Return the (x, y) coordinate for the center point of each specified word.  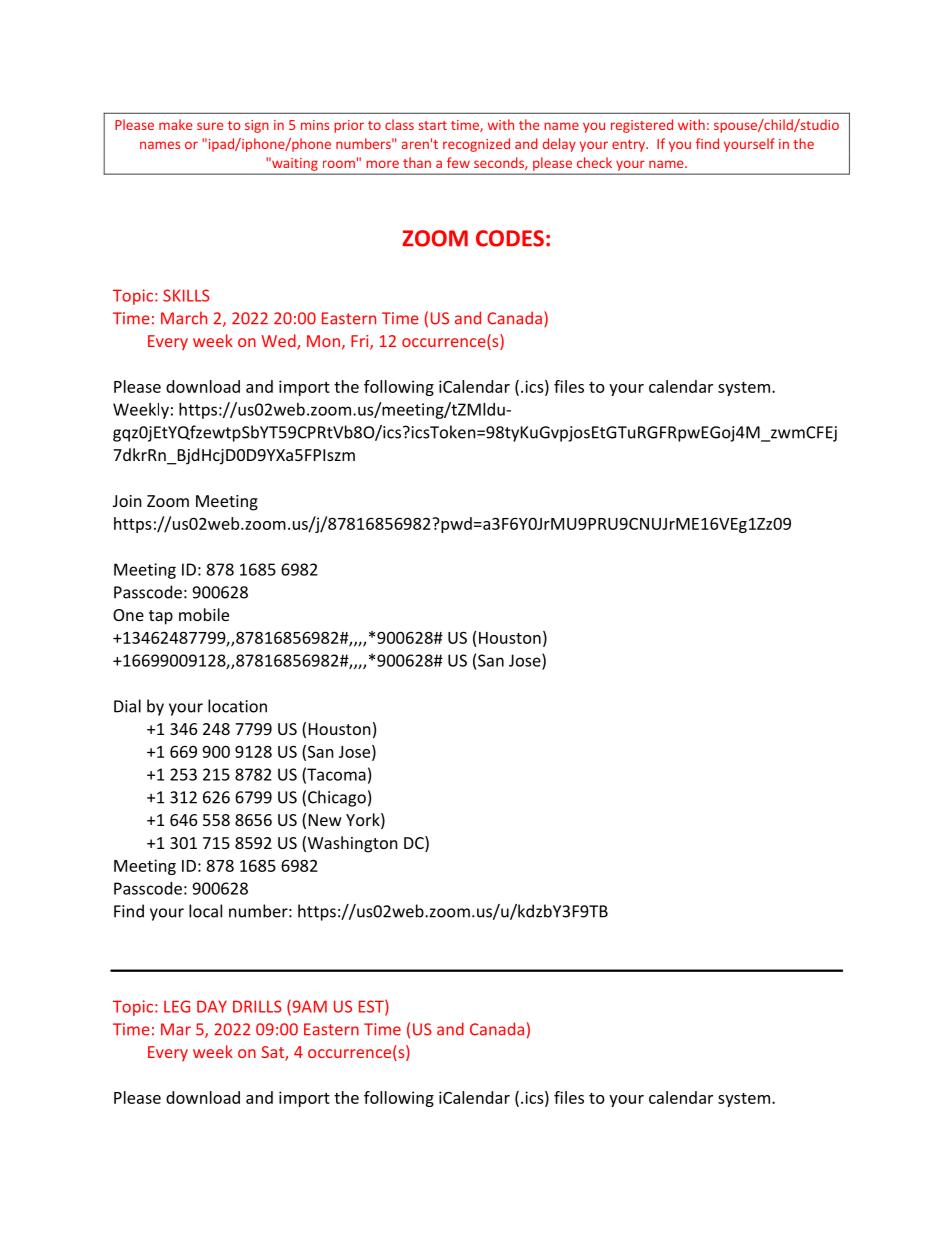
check (594, 162)
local (205, 911)
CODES (510, 238)
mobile (204, 614)
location (237, 706)
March (184, 318)
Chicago (337, 798)
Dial (127, 706)
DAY (212, 1006)
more (382, 164)
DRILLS (257, 1006)
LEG (177, 1006)
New (325, 820)
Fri (361, 342)
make (175, 124)
